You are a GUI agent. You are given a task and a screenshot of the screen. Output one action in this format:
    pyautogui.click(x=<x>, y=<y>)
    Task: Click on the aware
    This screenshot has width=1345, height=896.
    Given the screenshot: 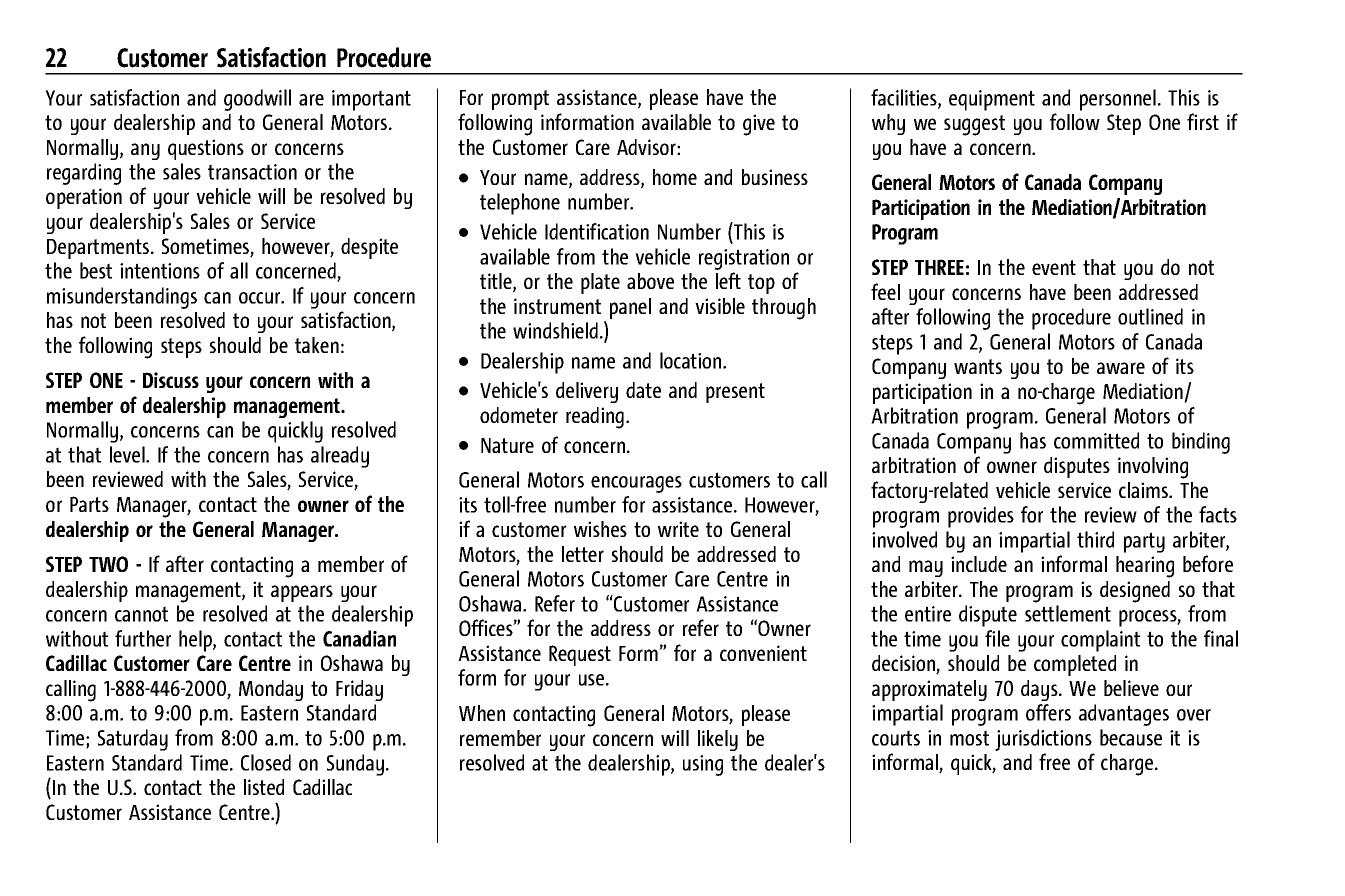 What is the action you would take?
    pyautogui.click(x=1121, y=368)
